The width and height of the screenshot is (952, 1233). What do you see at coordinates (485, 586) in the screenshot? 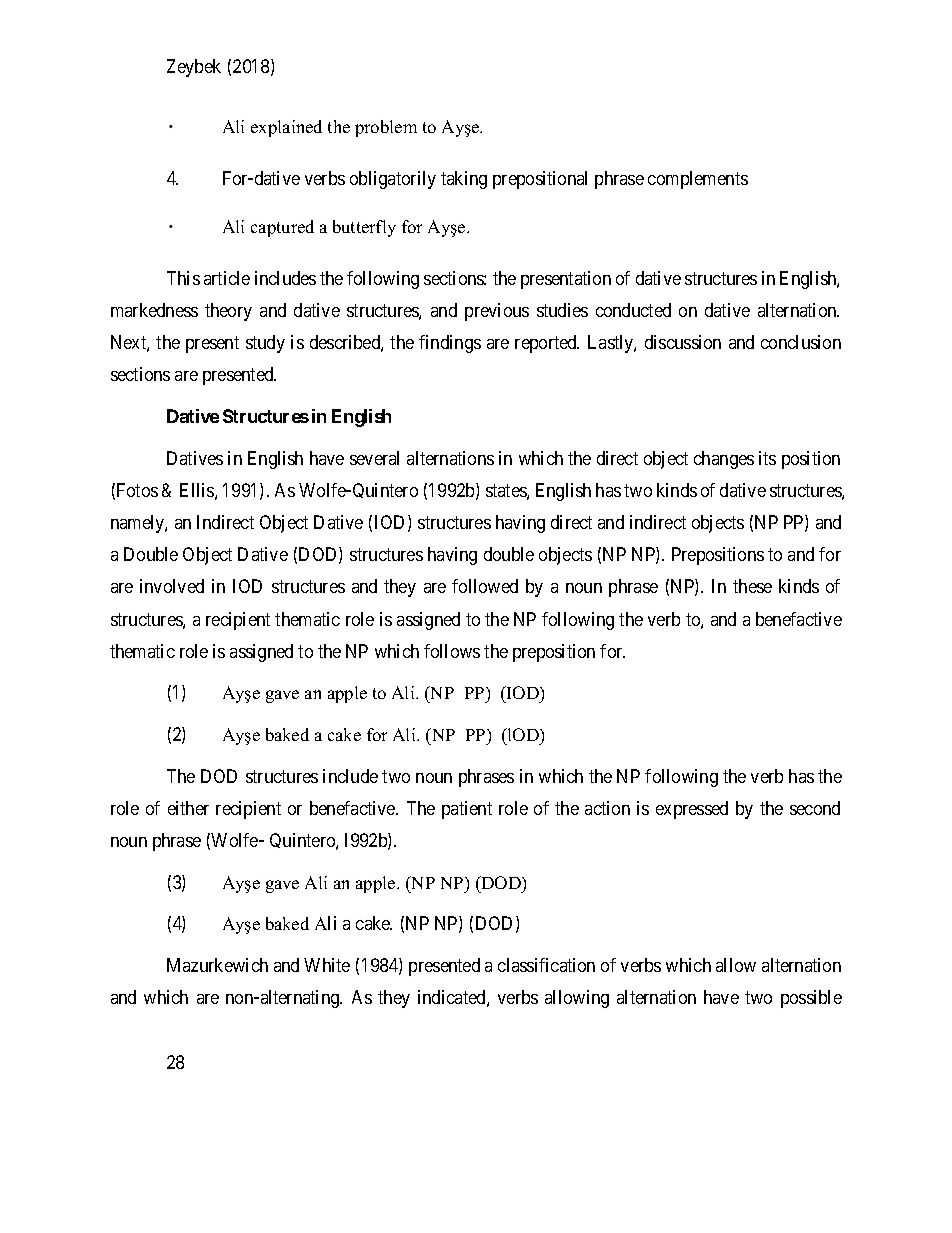
I see `followed` at bounding box center [485, 586].
